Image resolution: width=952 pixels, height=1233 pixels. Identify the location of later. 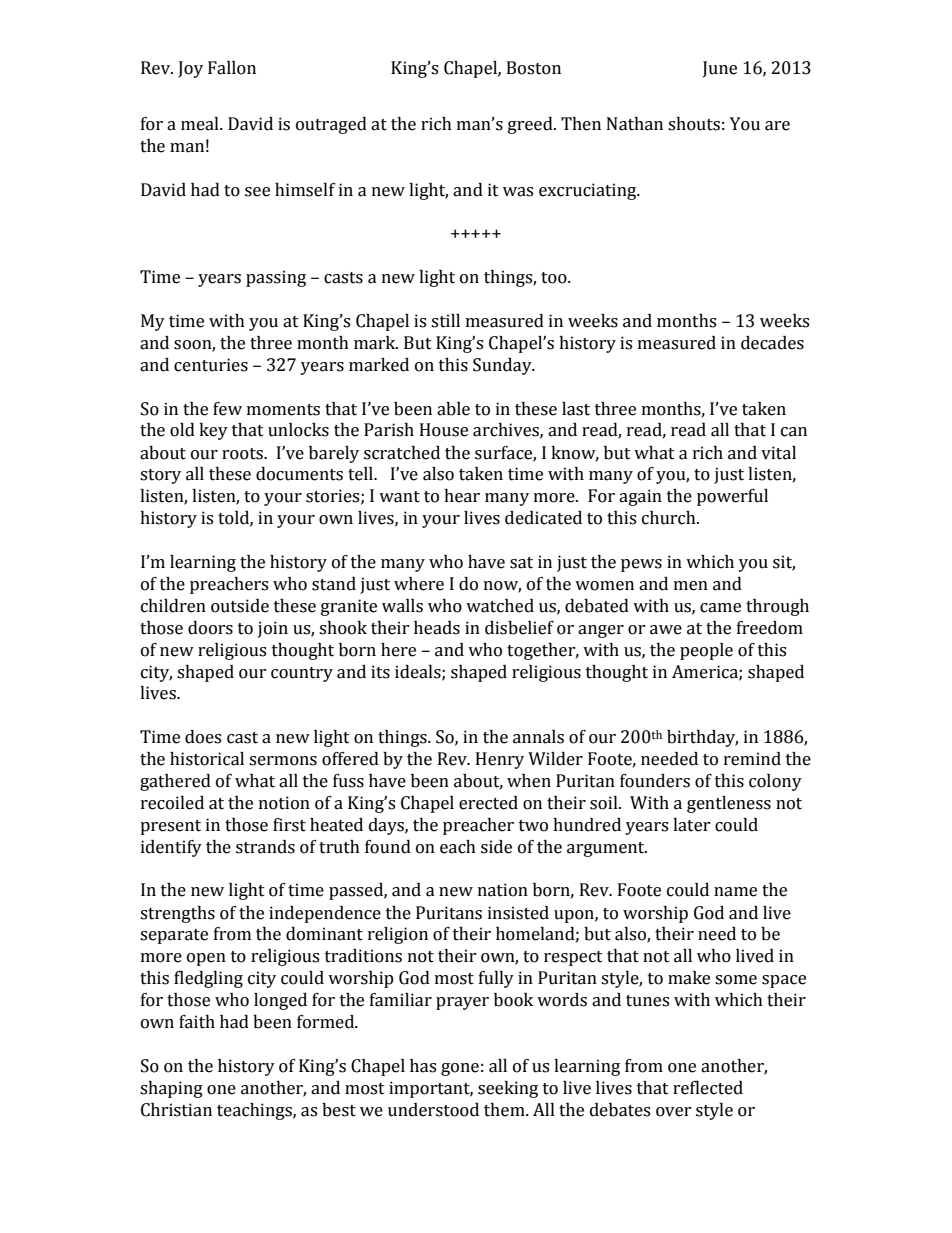
(692, 825).
